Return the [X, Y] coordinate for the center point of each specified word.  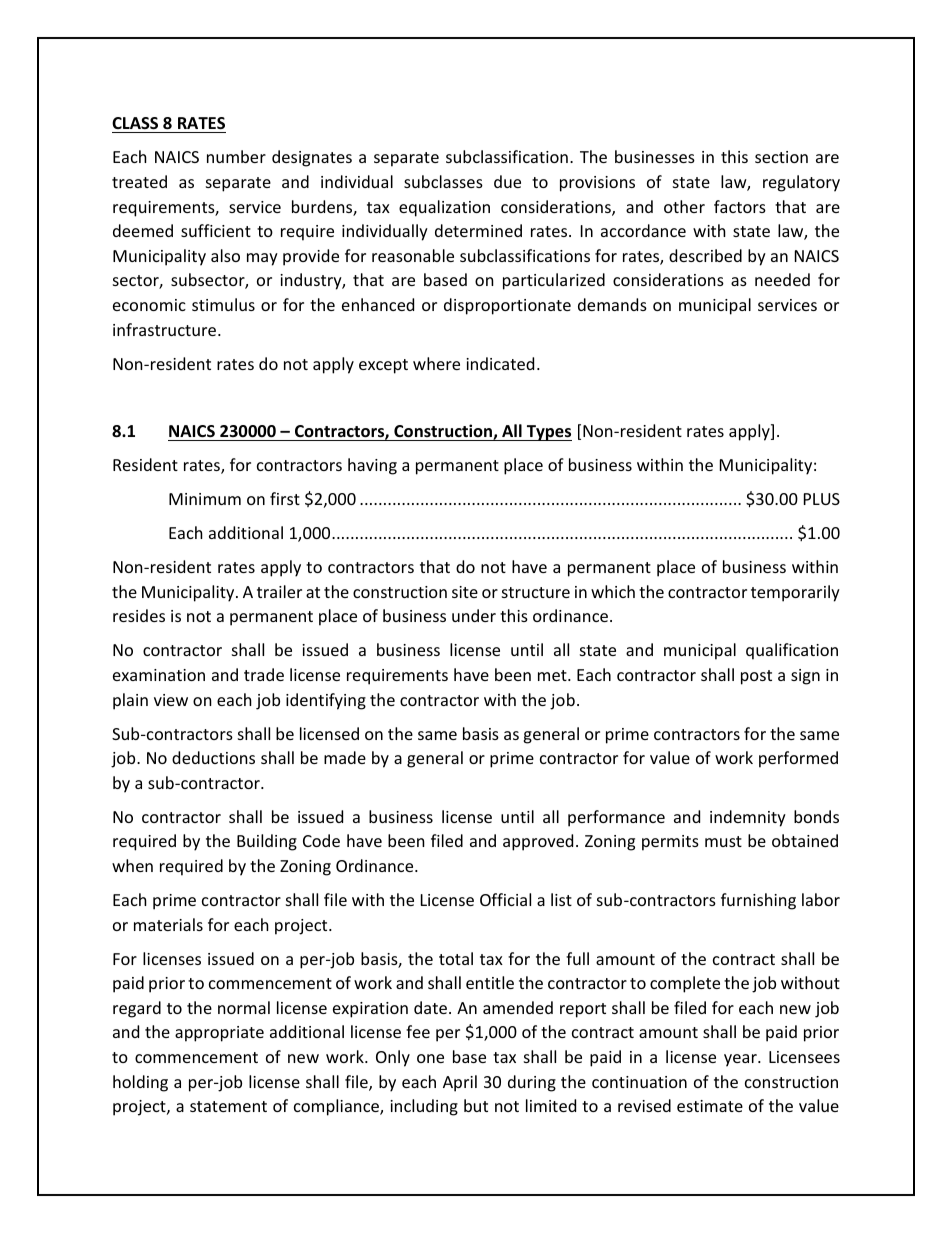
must [723, 841]
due [507, 181]
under [474, 615]
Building [267, 842]
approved [538, 842]
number [236, 156]
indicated [500, 363]
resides [139, 615]
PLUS [822, 499]
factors [740, 206]
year [741, 1060]
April [460, 1083]
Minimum [205, 499]
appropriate [219, 1034]
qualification [792, 651]
